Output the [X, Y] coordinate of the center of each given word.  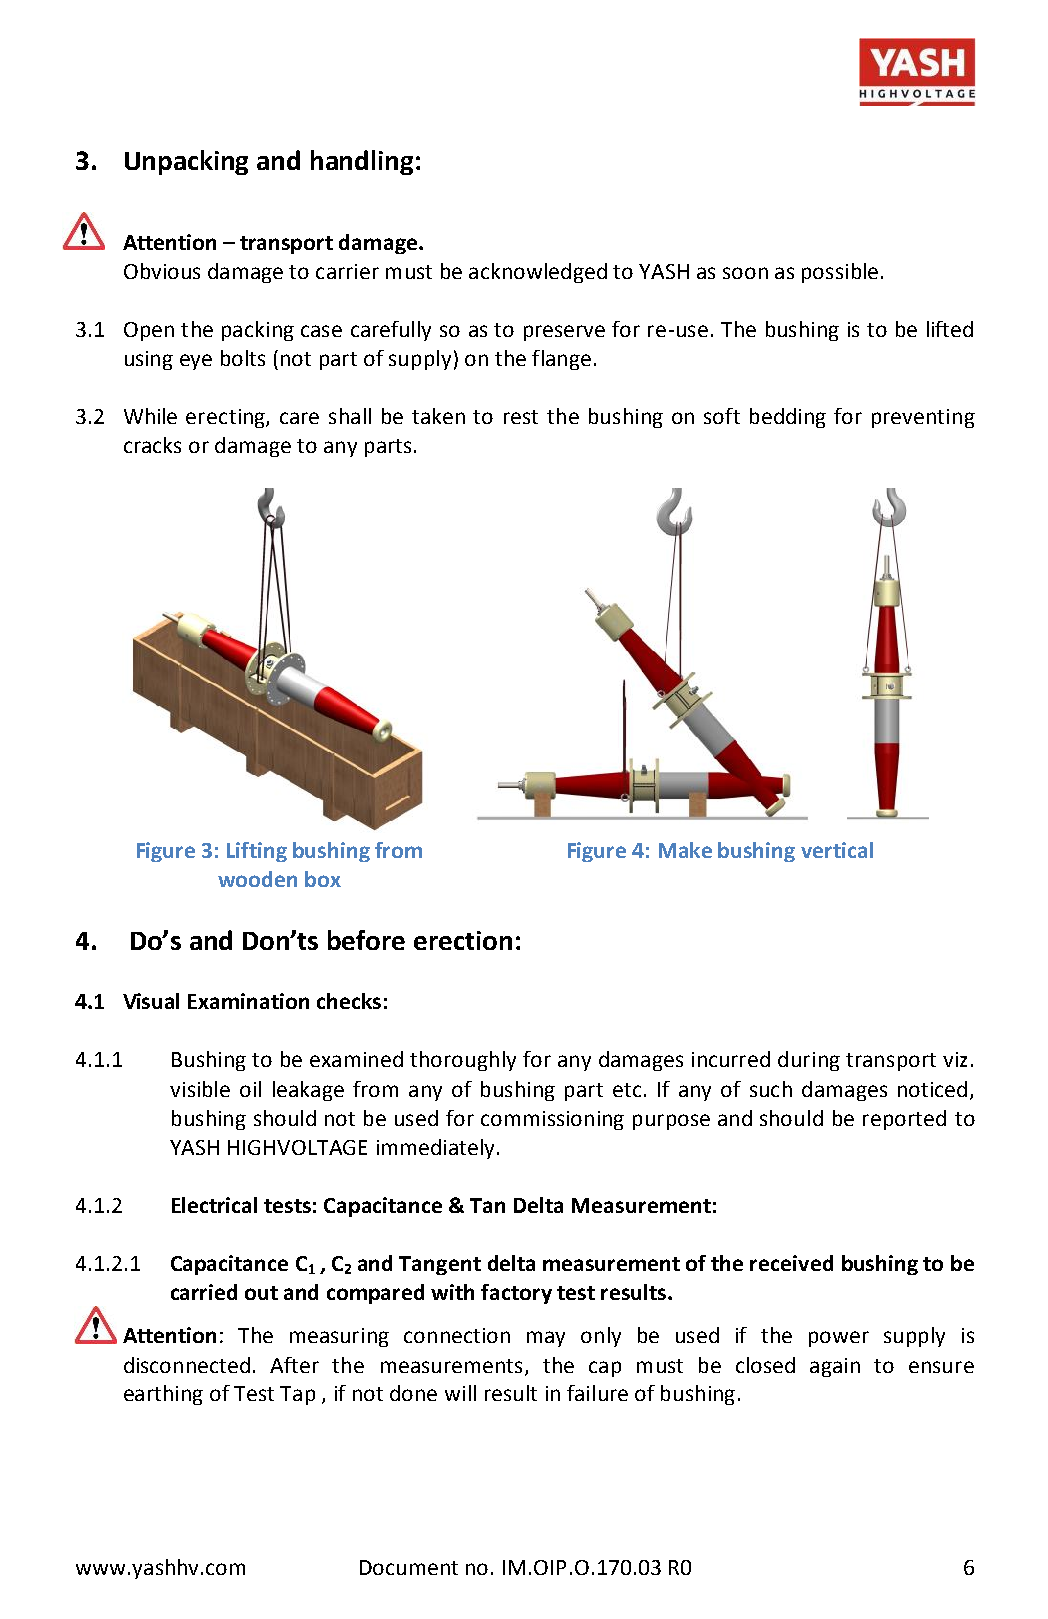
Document [409, 1567]
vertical [837, 850]
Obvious [162, 271]
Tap [297, 1395]
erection [463, 940]
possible [840, 273]
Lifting [257, 852]
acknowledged [538, 273]
